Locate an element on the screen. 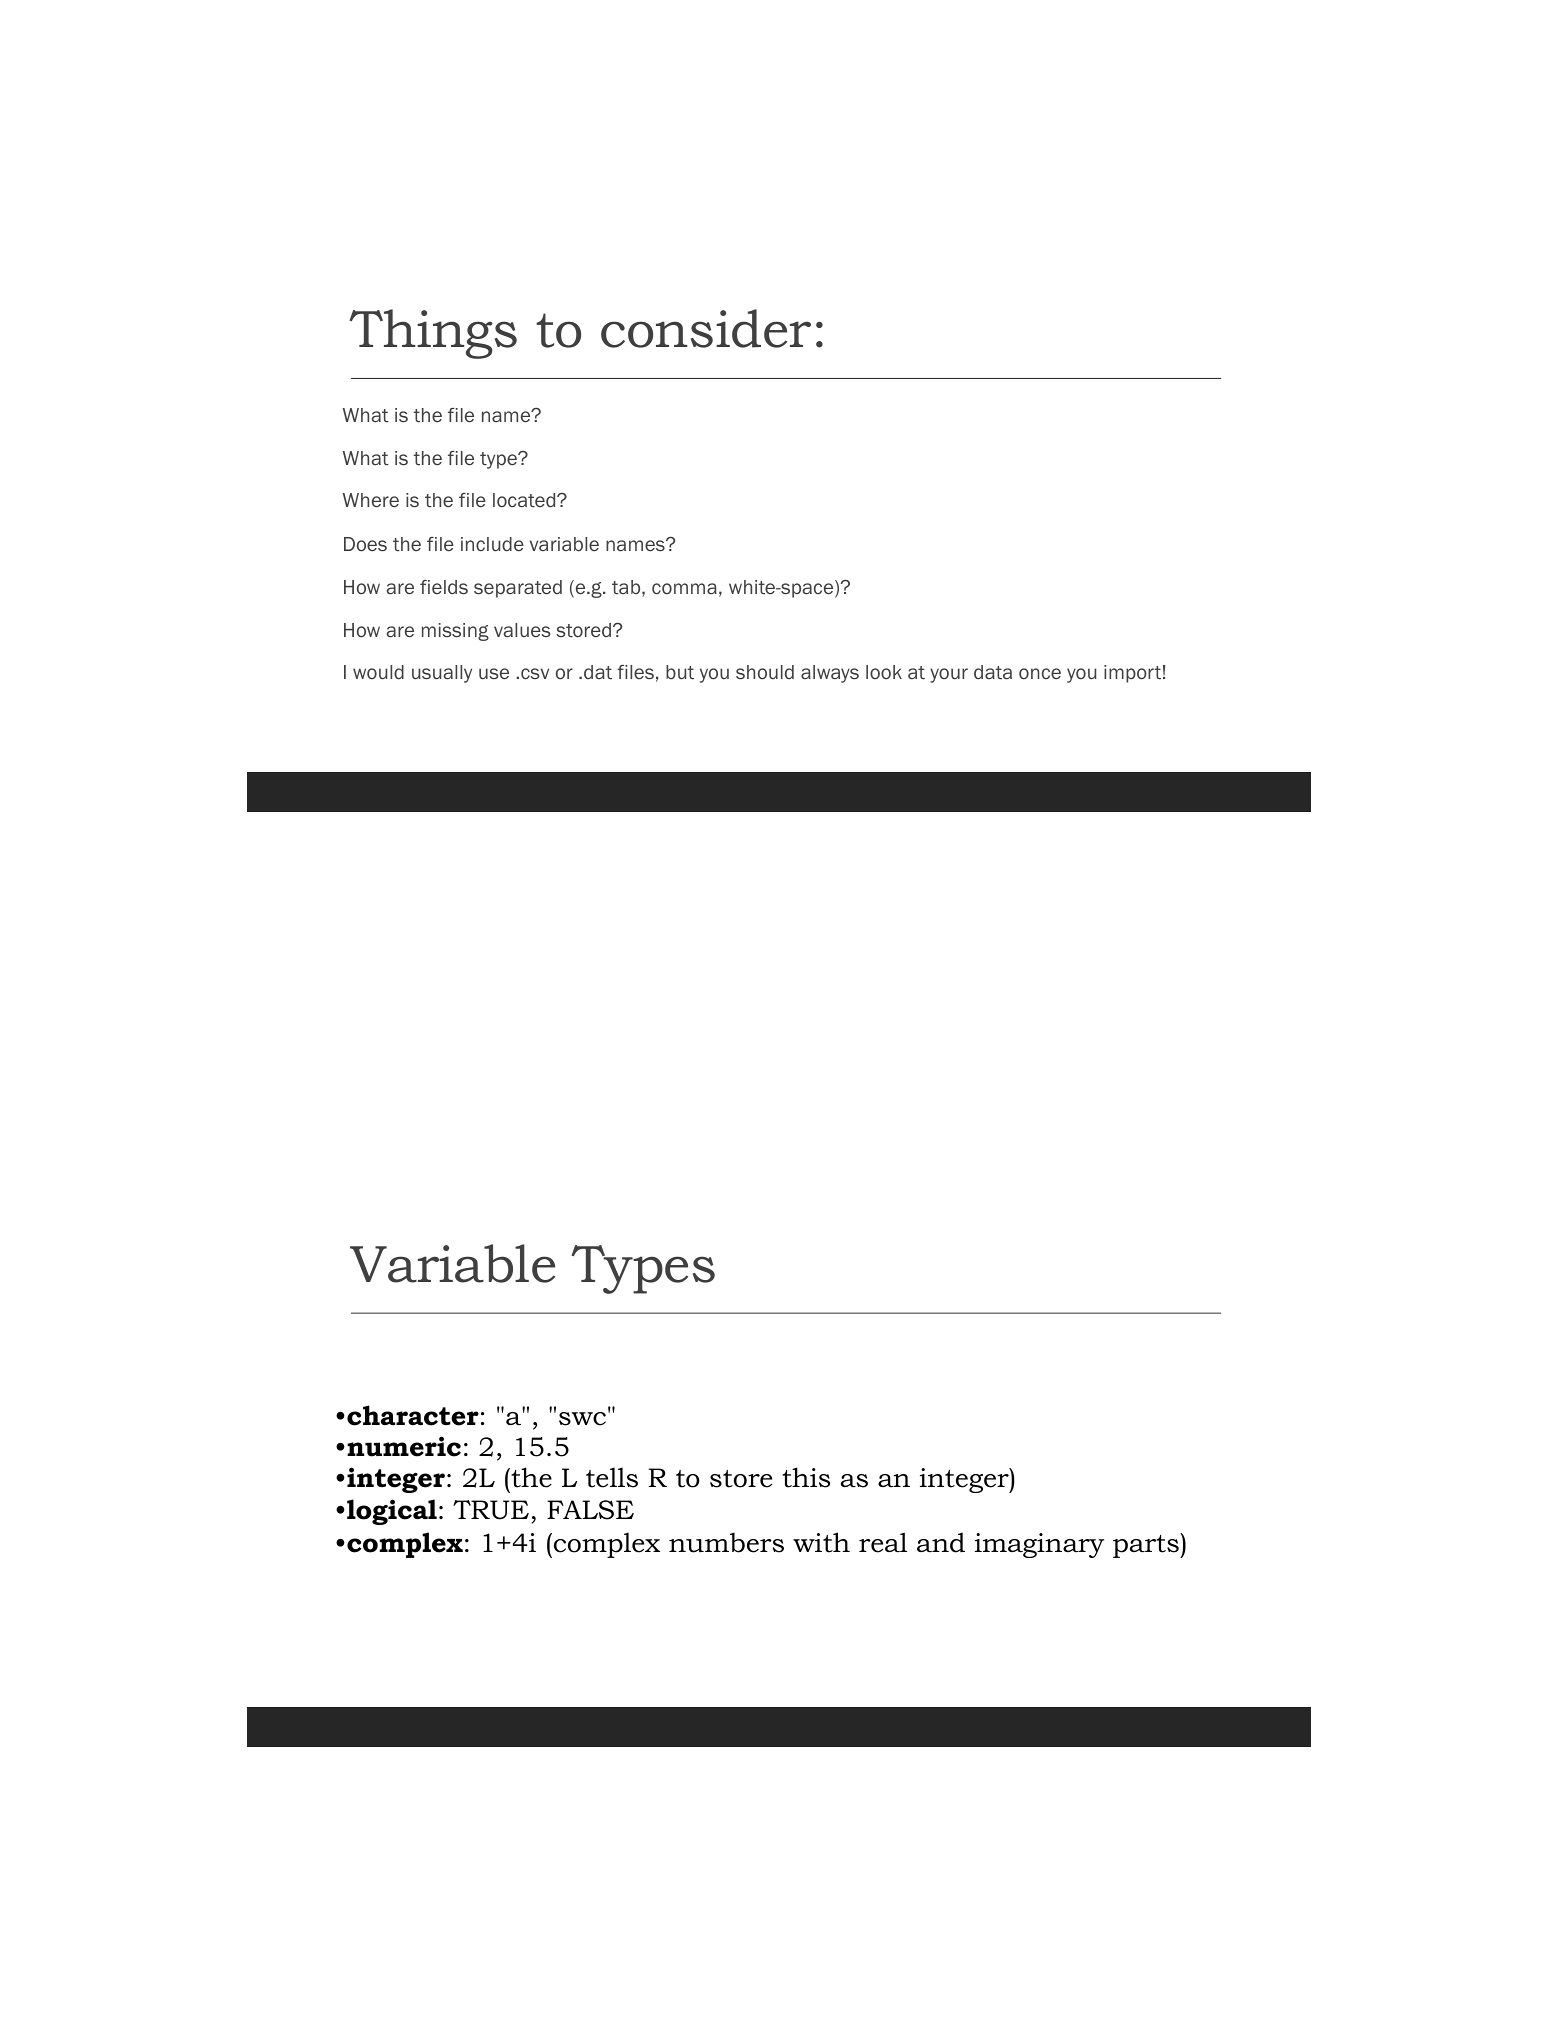  data is located at coordinates (993, 672).
